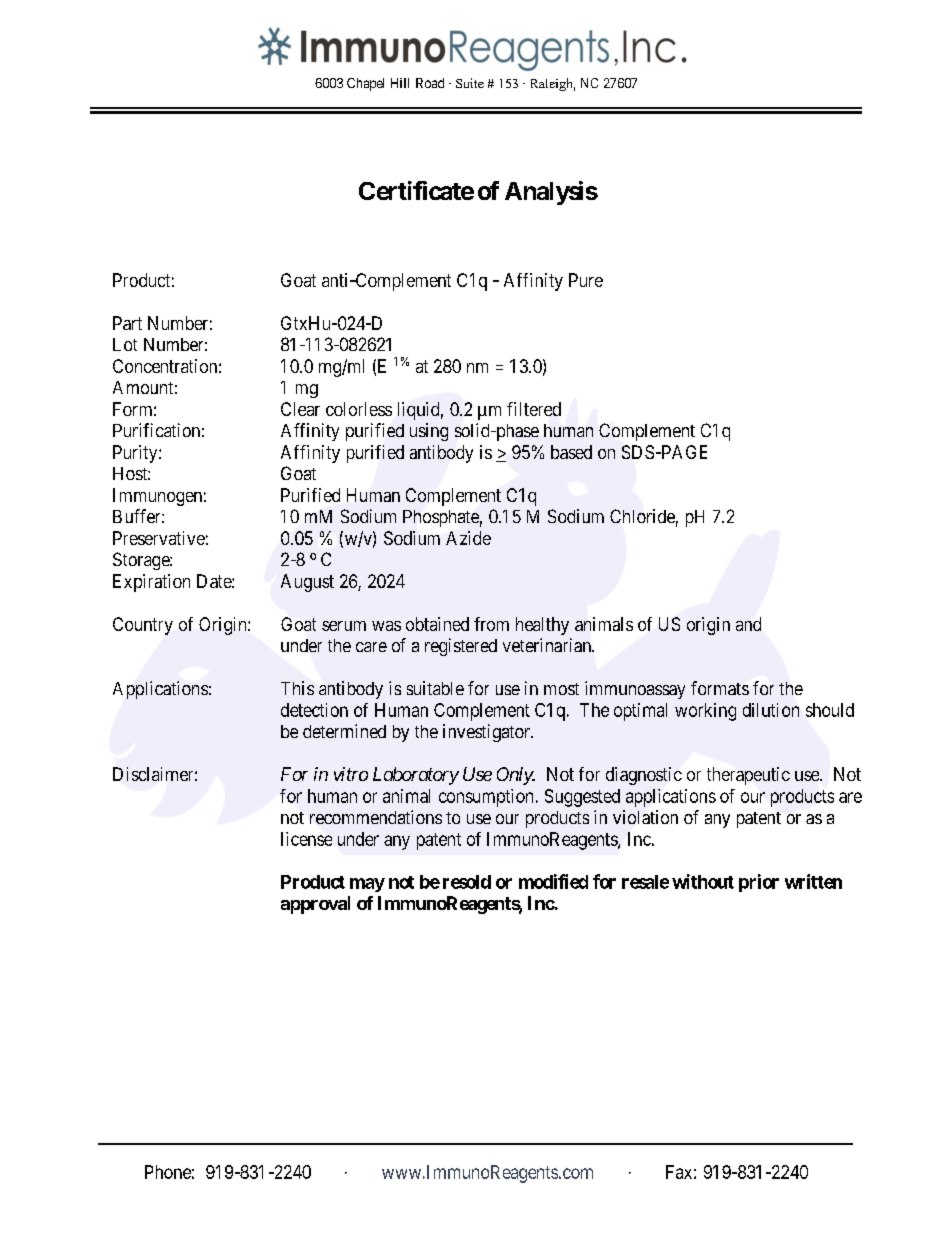 The height and width of the document is (1233, 952). I want to click on approval, so click(315, 905).
